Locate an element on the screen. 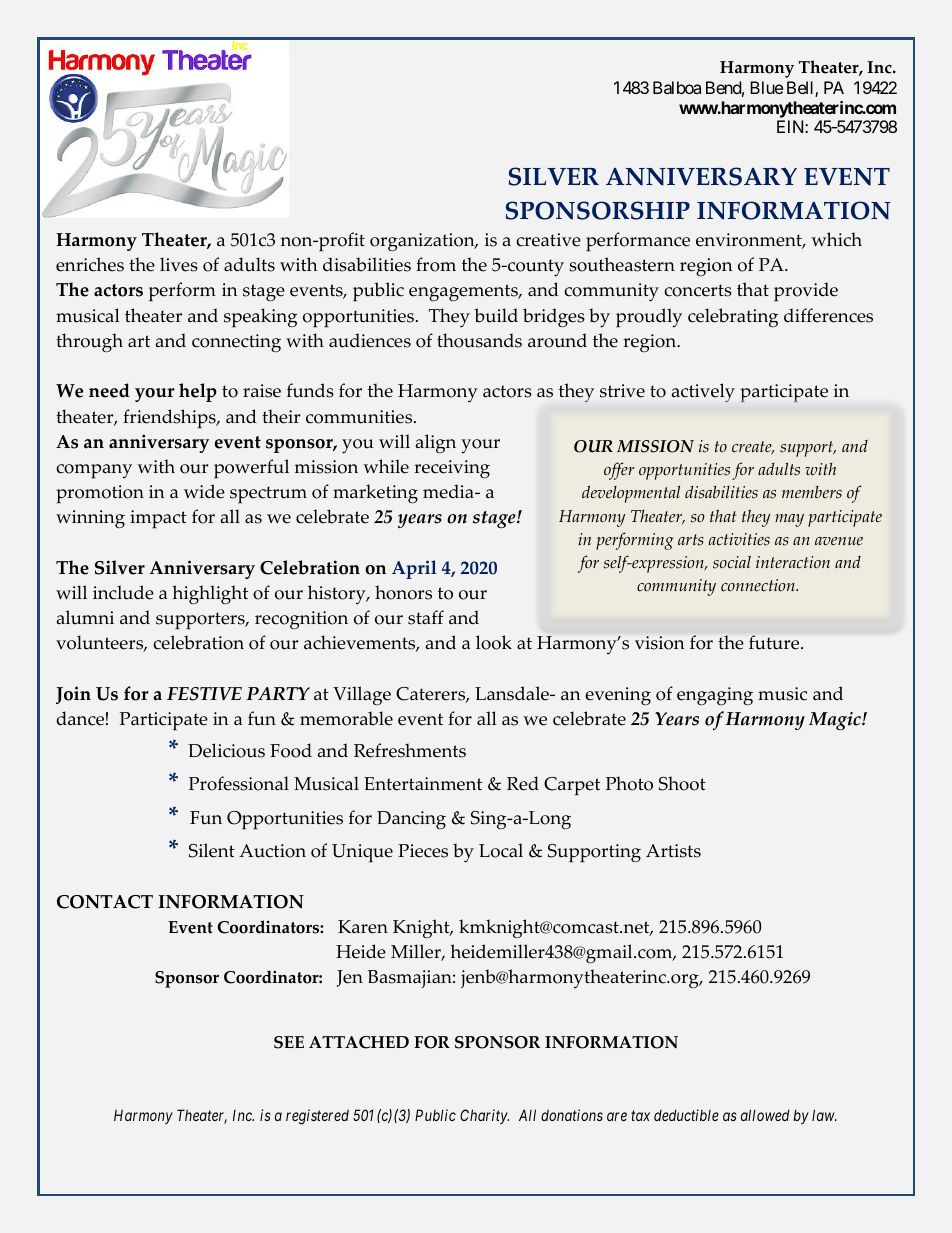  connection is located at coordinates (759, 585).
